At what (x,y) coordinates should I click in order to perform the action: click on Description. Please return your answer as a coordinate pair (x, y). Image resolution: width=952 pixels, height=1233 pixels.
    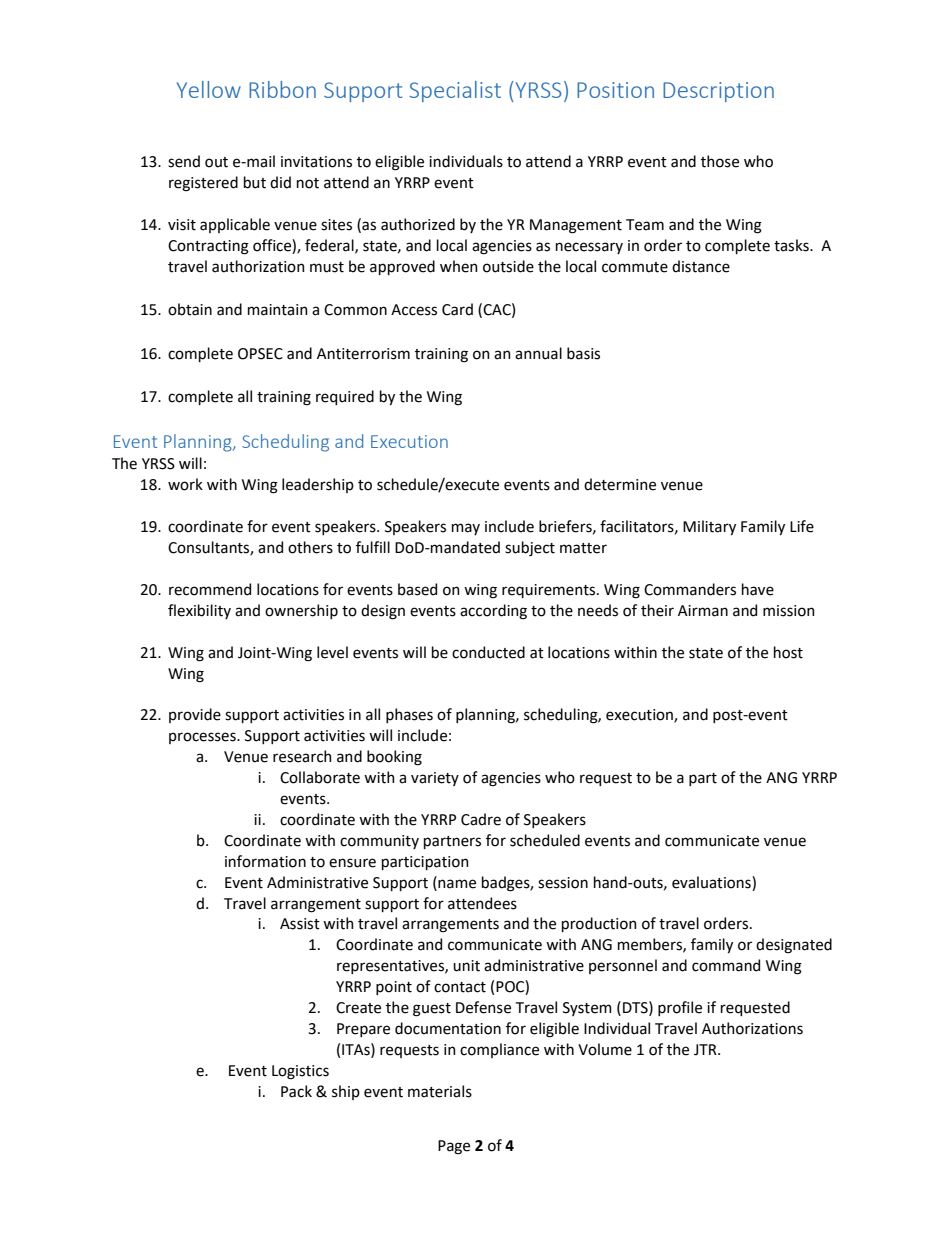
    Looking at the image, I should click on (718, 92).
